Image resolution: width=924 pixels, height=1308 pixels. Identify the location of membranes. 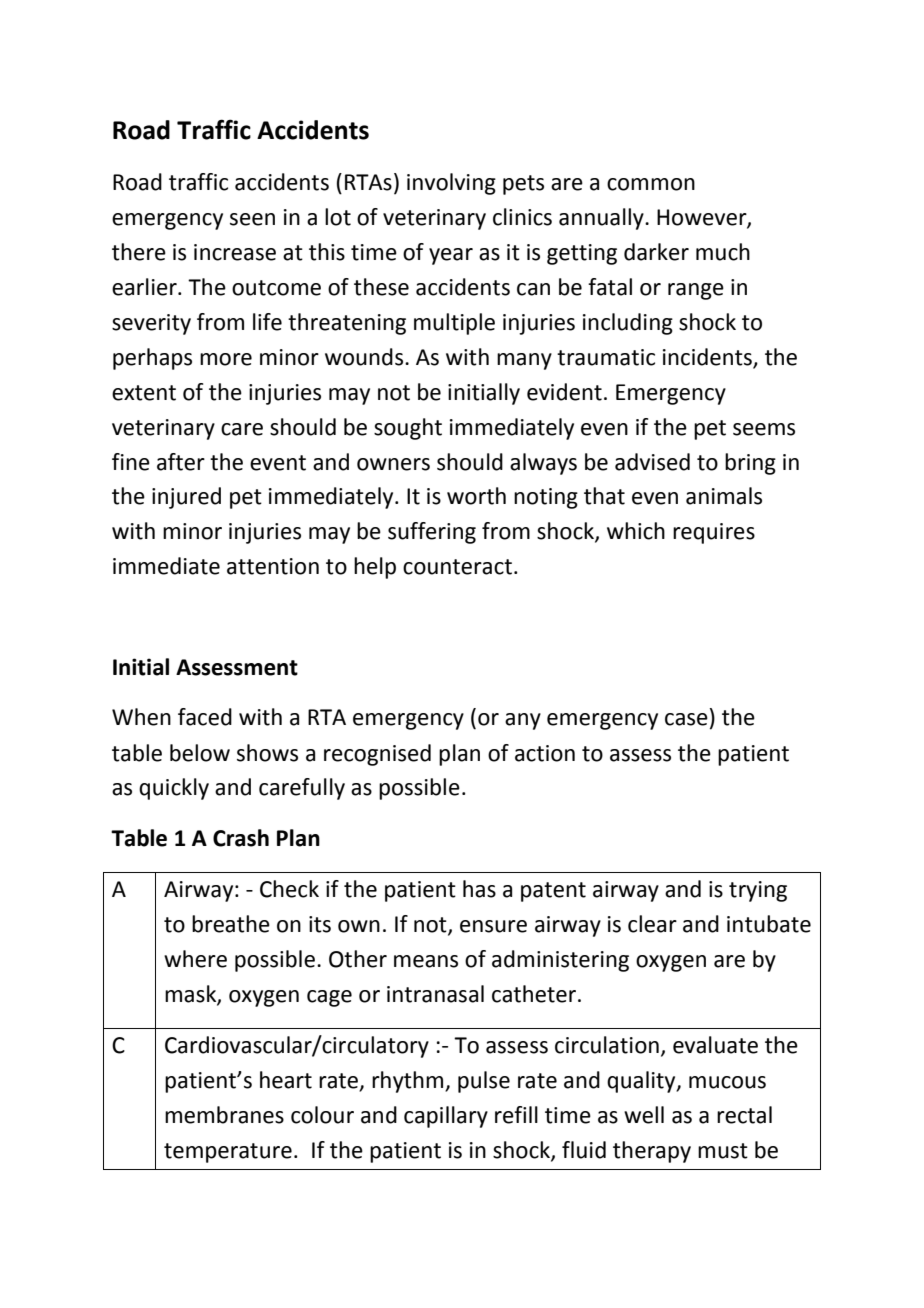
(224, 1115).
